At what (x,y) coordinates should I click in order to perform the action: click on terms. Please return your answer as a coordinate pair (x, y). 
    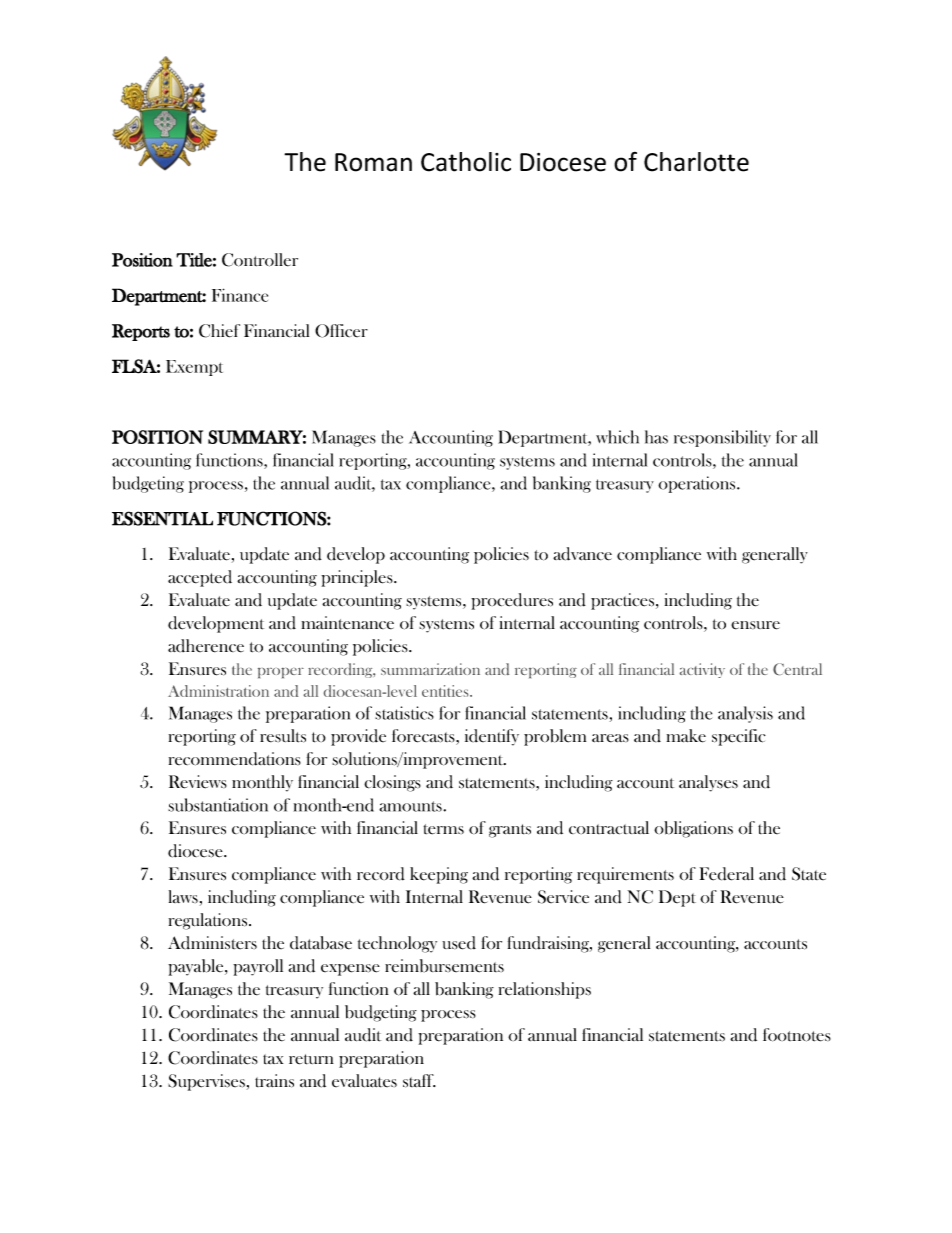
    Looking at the image, I should click on (444, 829).
